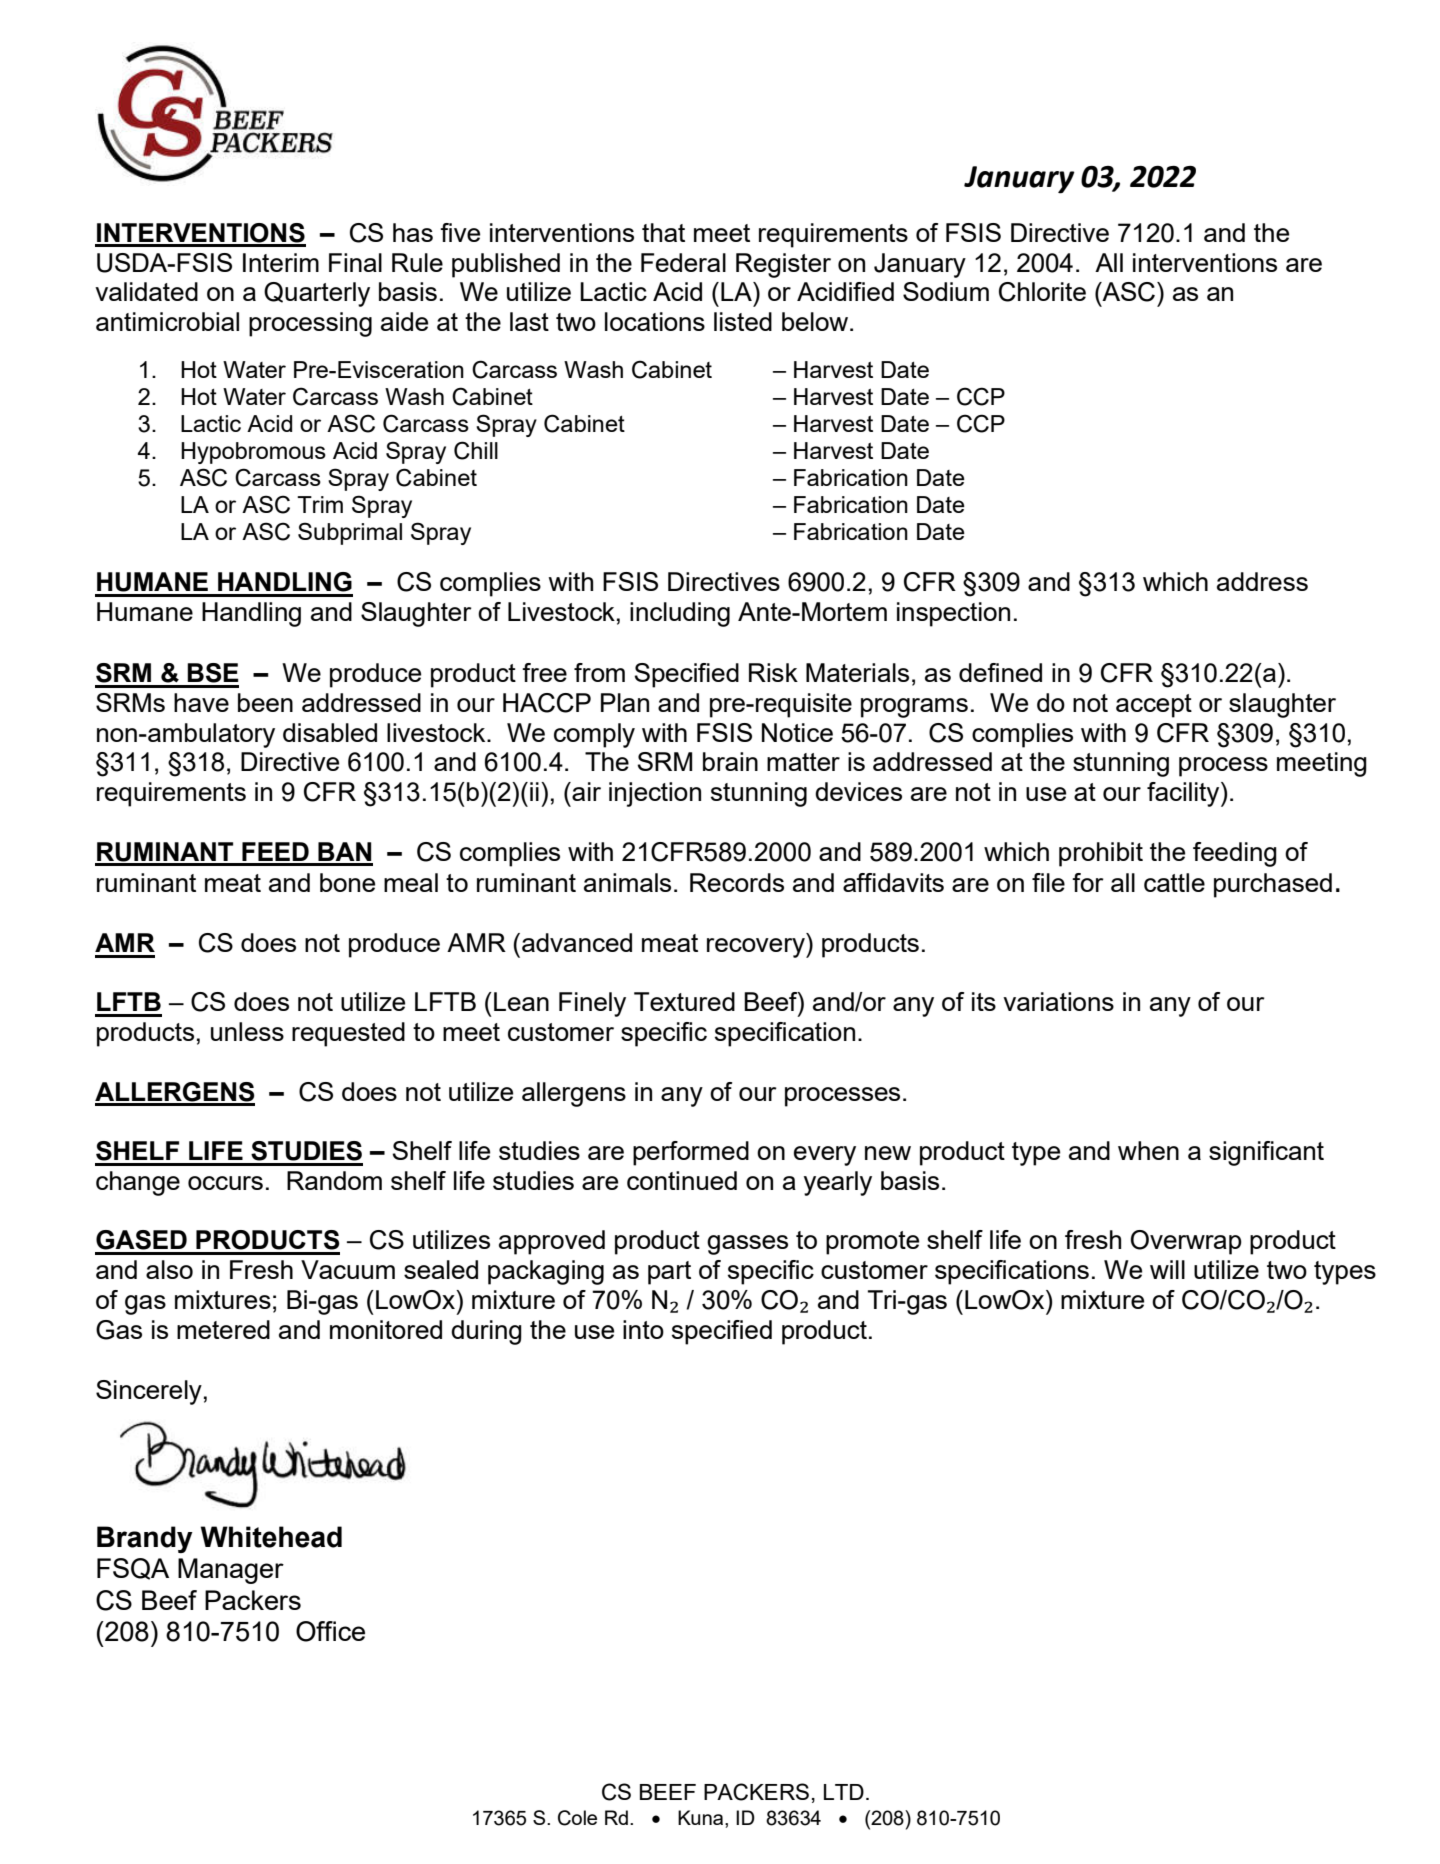 This image has width=1440, height=1864. Describe the element at coordinates (702, 1817) in the image. I see `Kuna` at that location.
